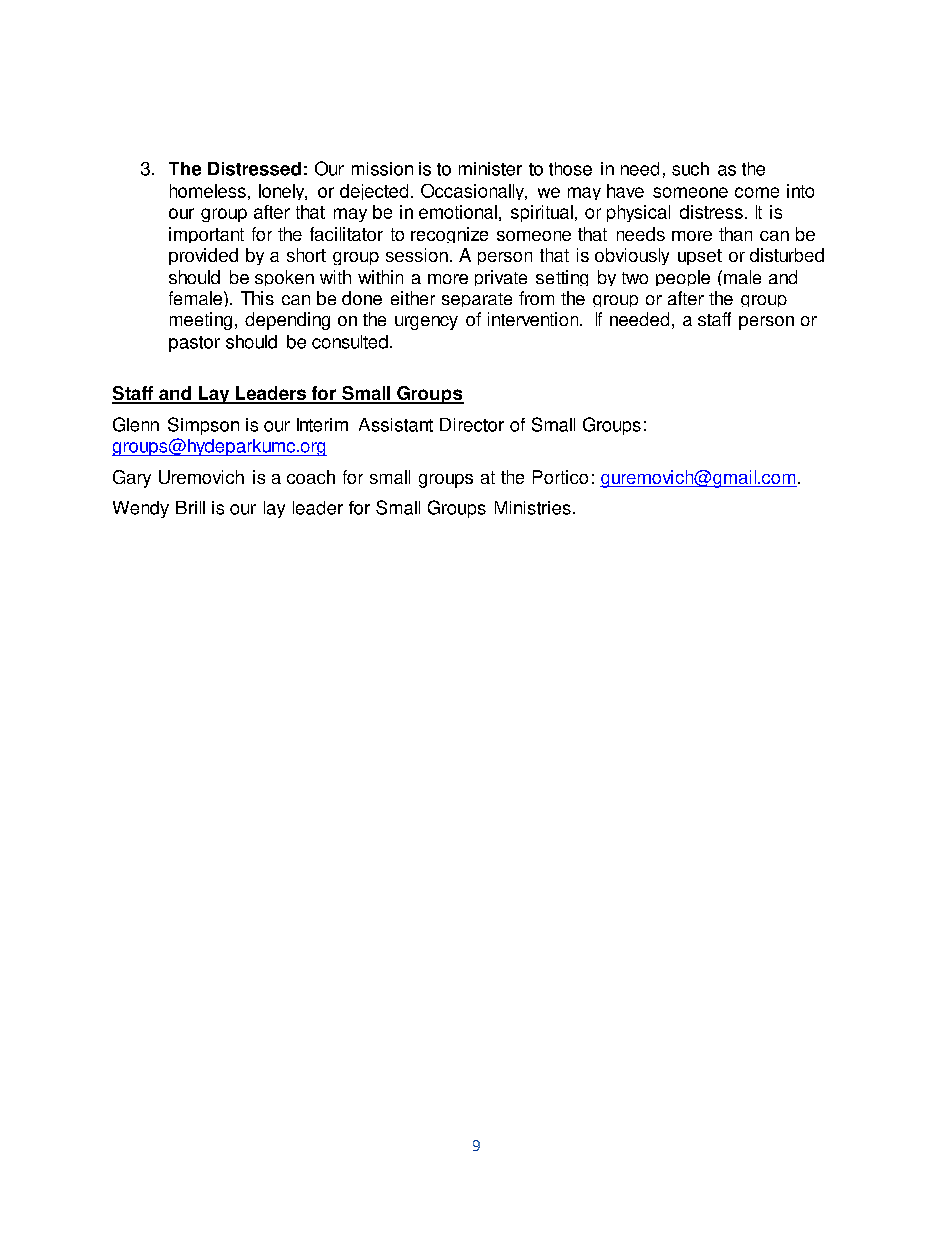  Describe the element at coordinates (350, 342) in the document. I see `consulted` at that location.
